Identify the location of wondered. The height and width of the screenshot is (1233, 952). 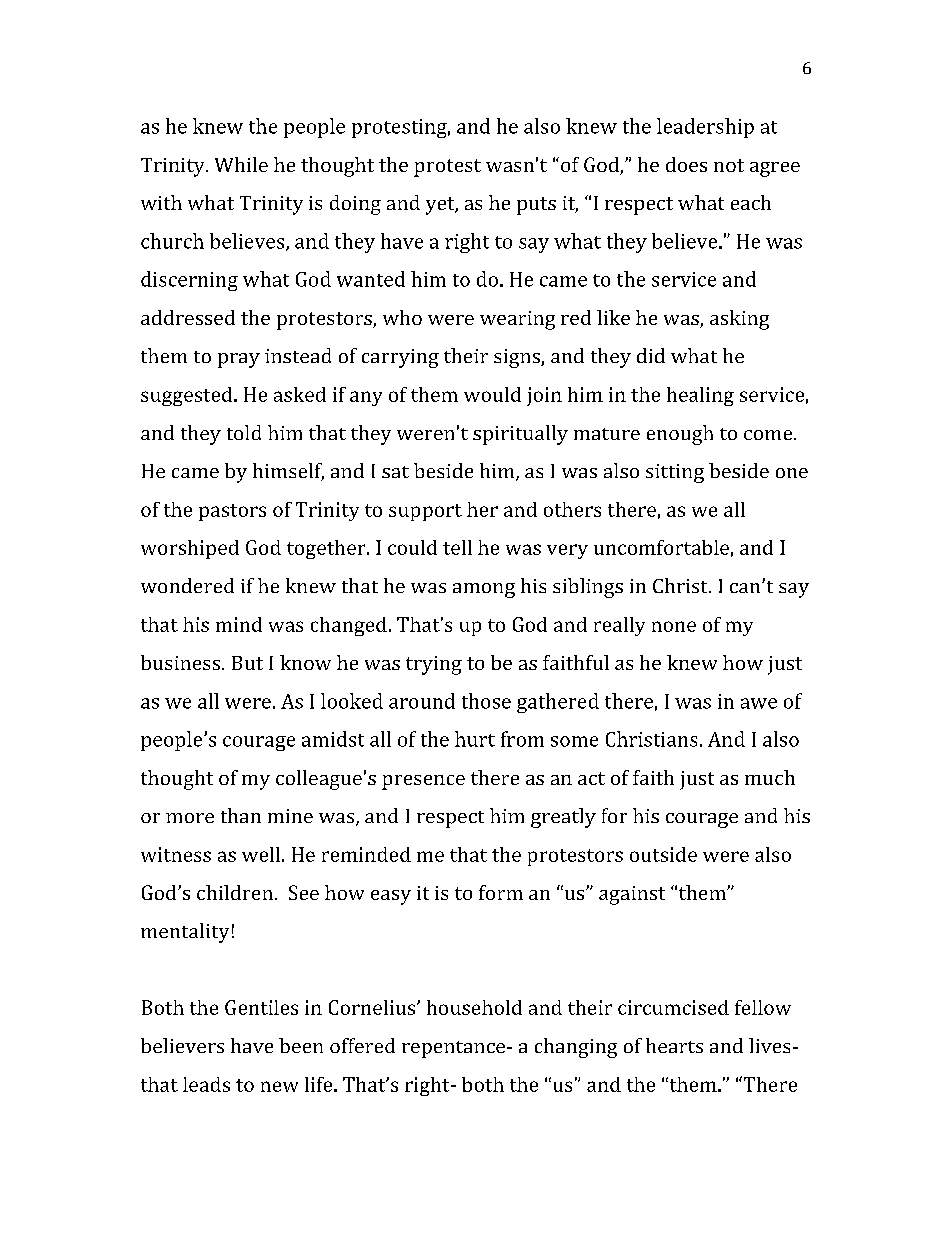
(187, 585).
